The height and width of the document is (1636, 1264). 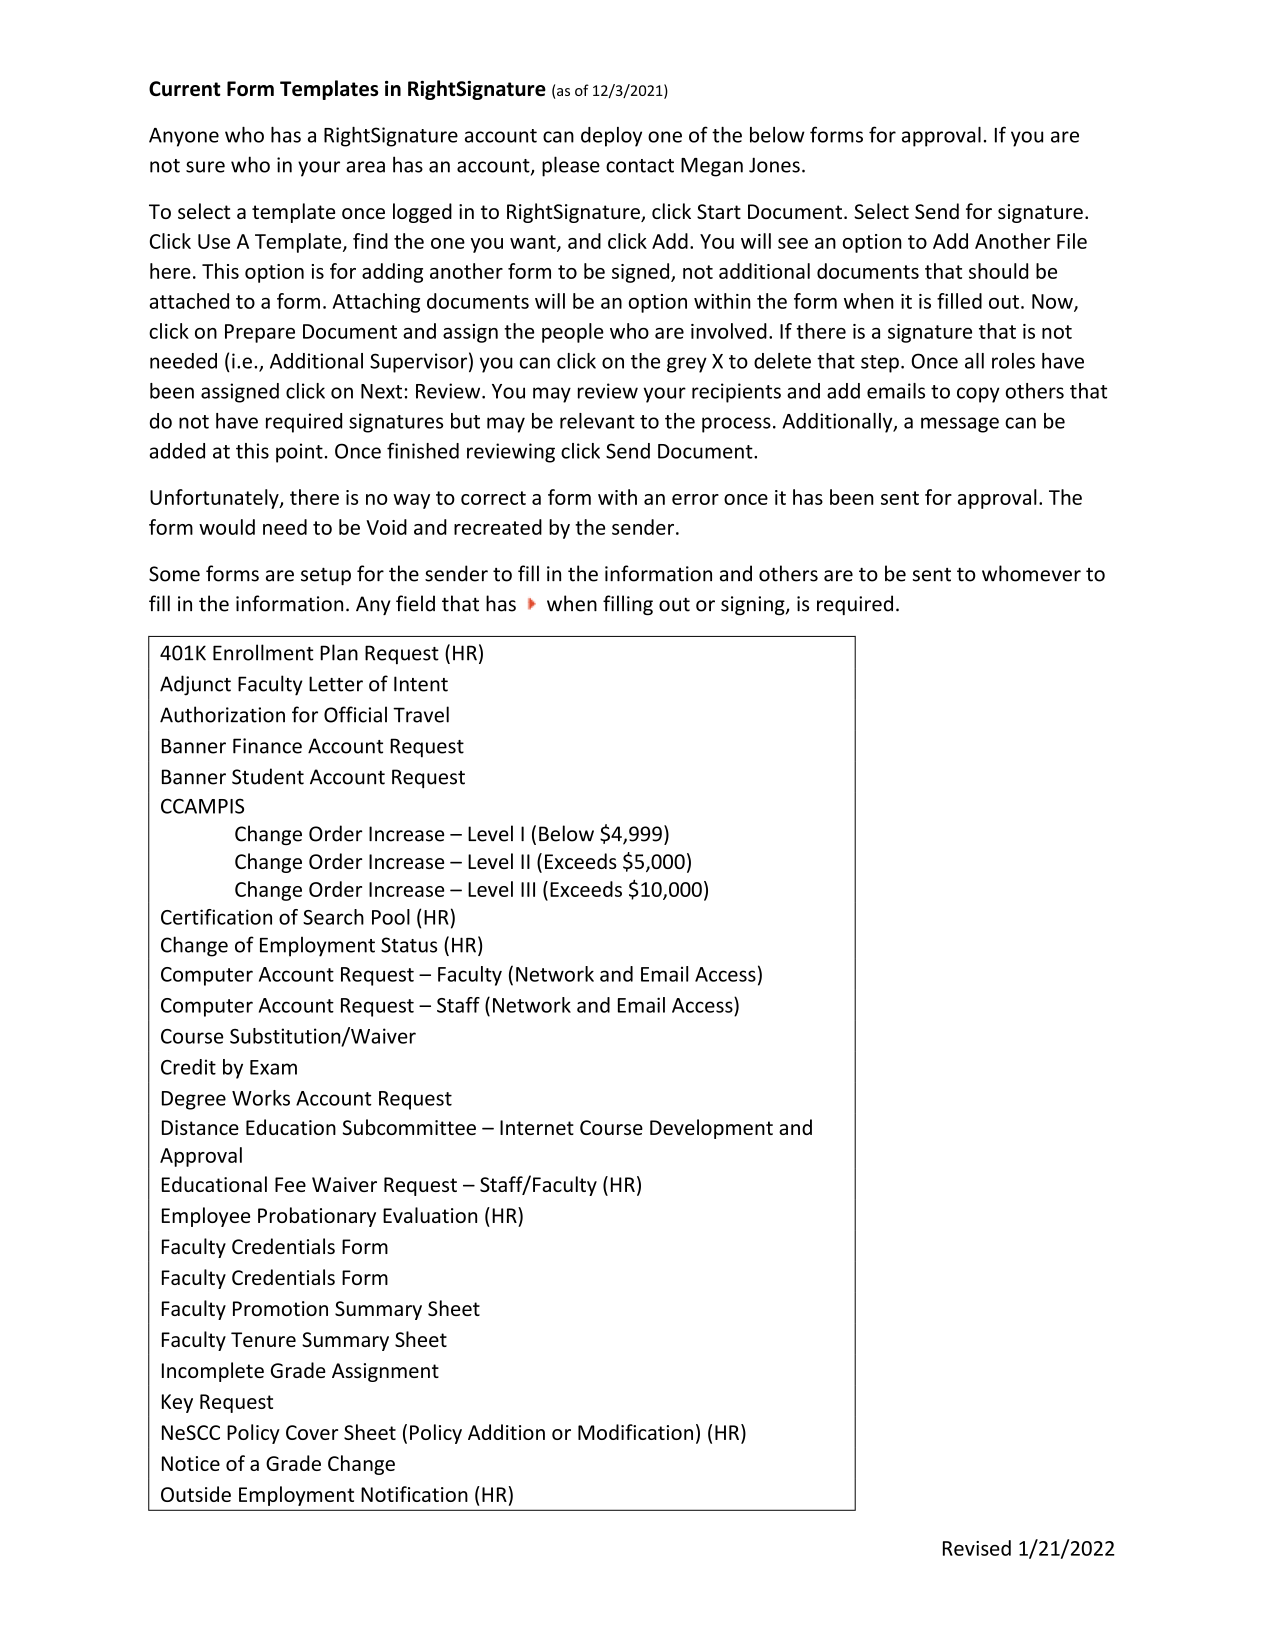 I want to click on Exam, so click(x=273, y=1067).
